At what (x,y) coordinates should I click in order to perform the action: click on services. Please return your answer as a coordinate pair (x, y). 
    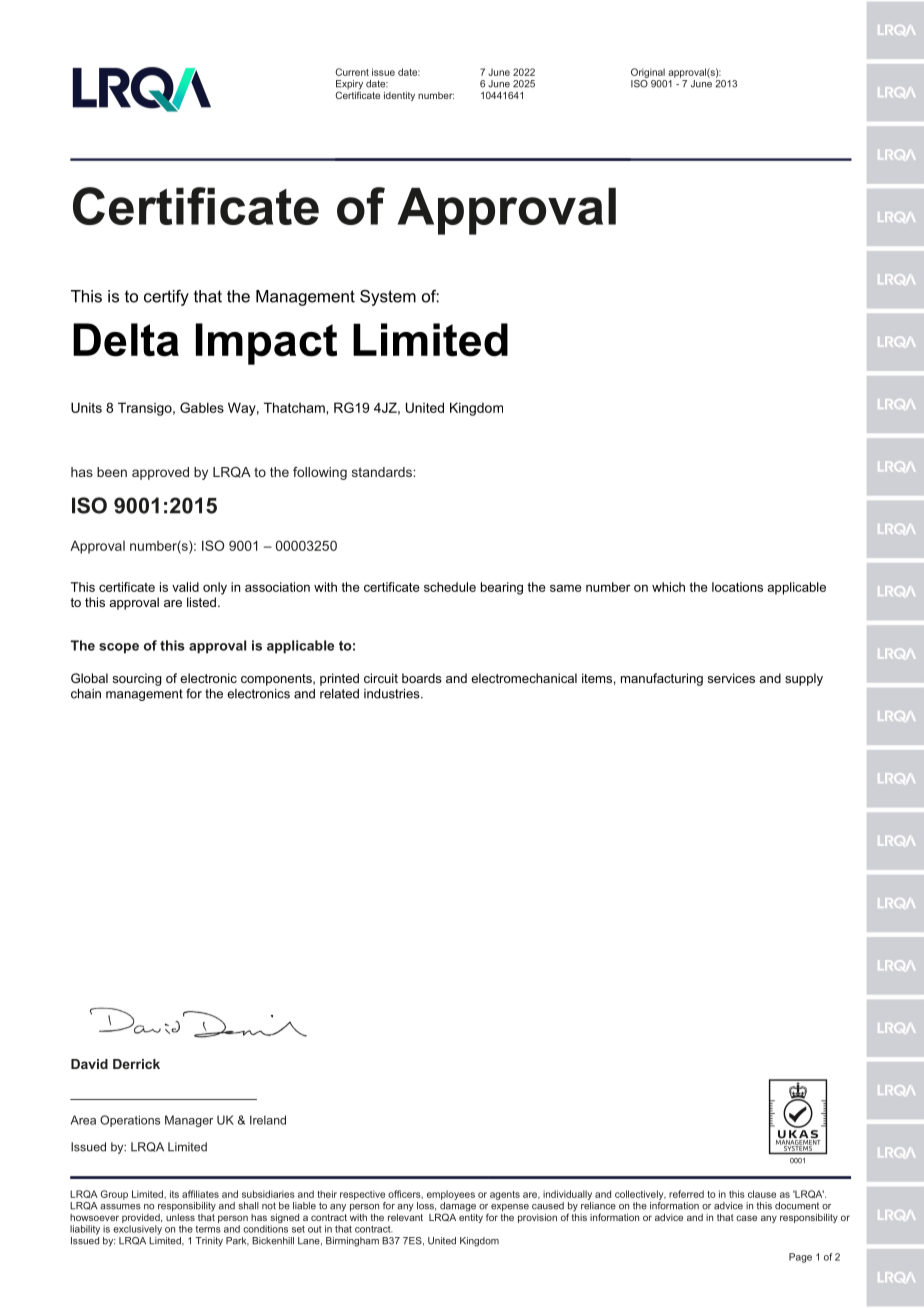
    Looking at the image, I should click on (731, 678).
